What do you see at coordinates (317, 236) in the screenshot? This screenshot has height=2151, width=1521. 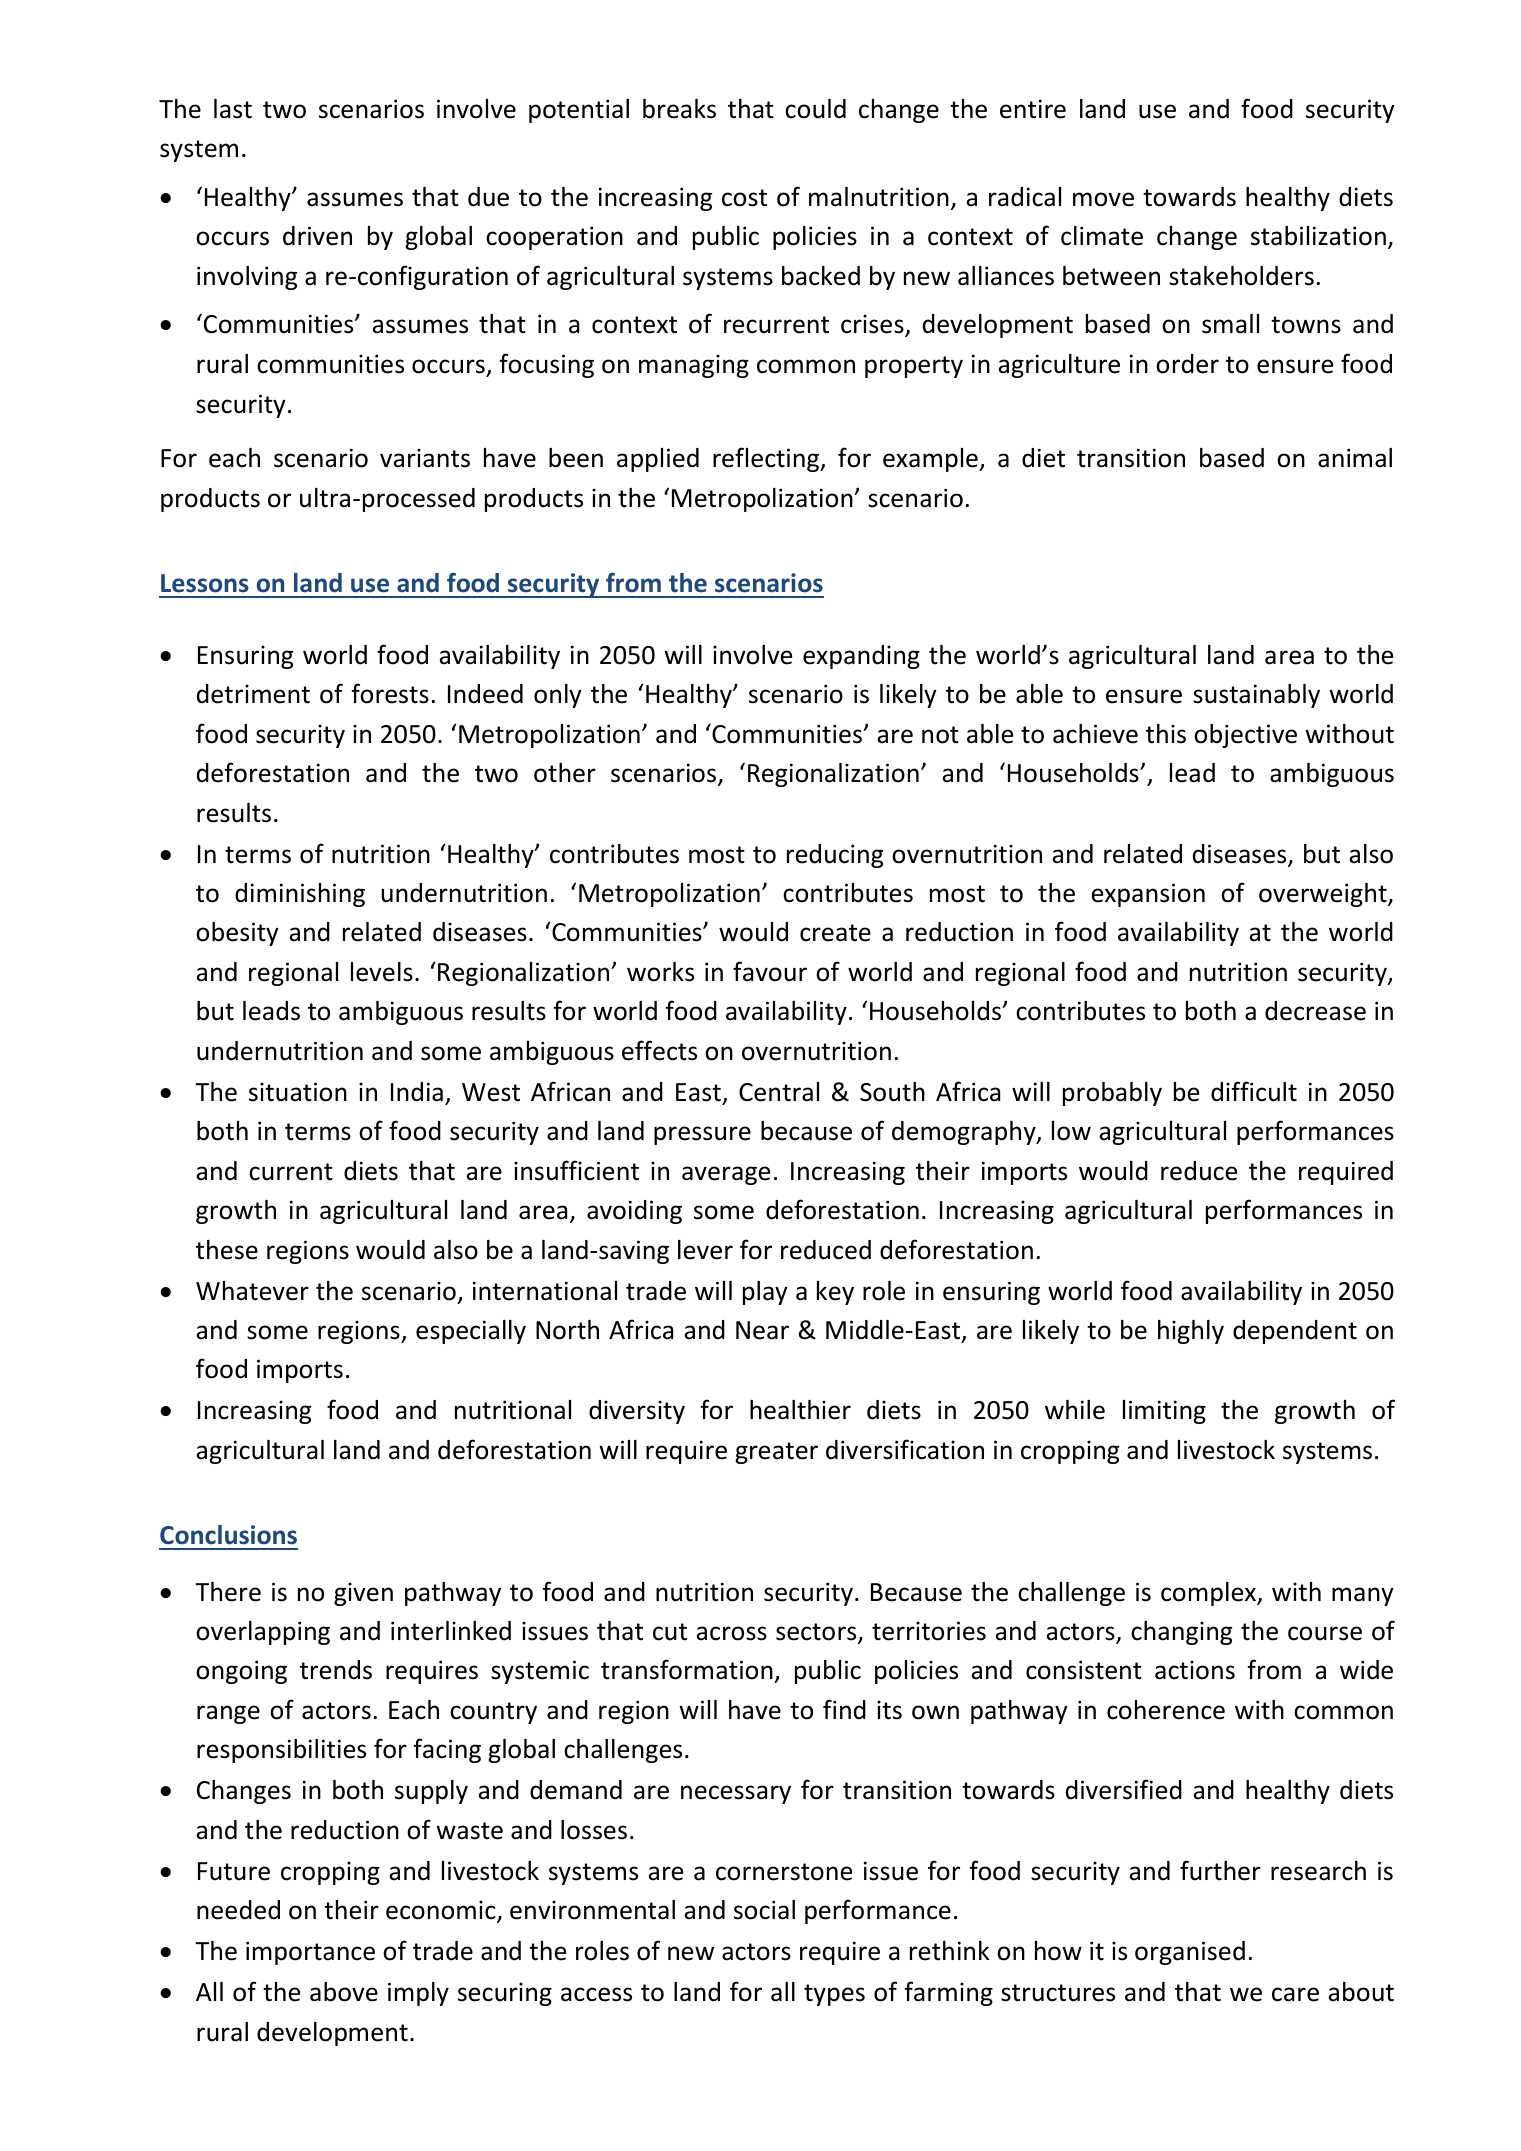 I see `driven` at bounding box center [317, 236].
